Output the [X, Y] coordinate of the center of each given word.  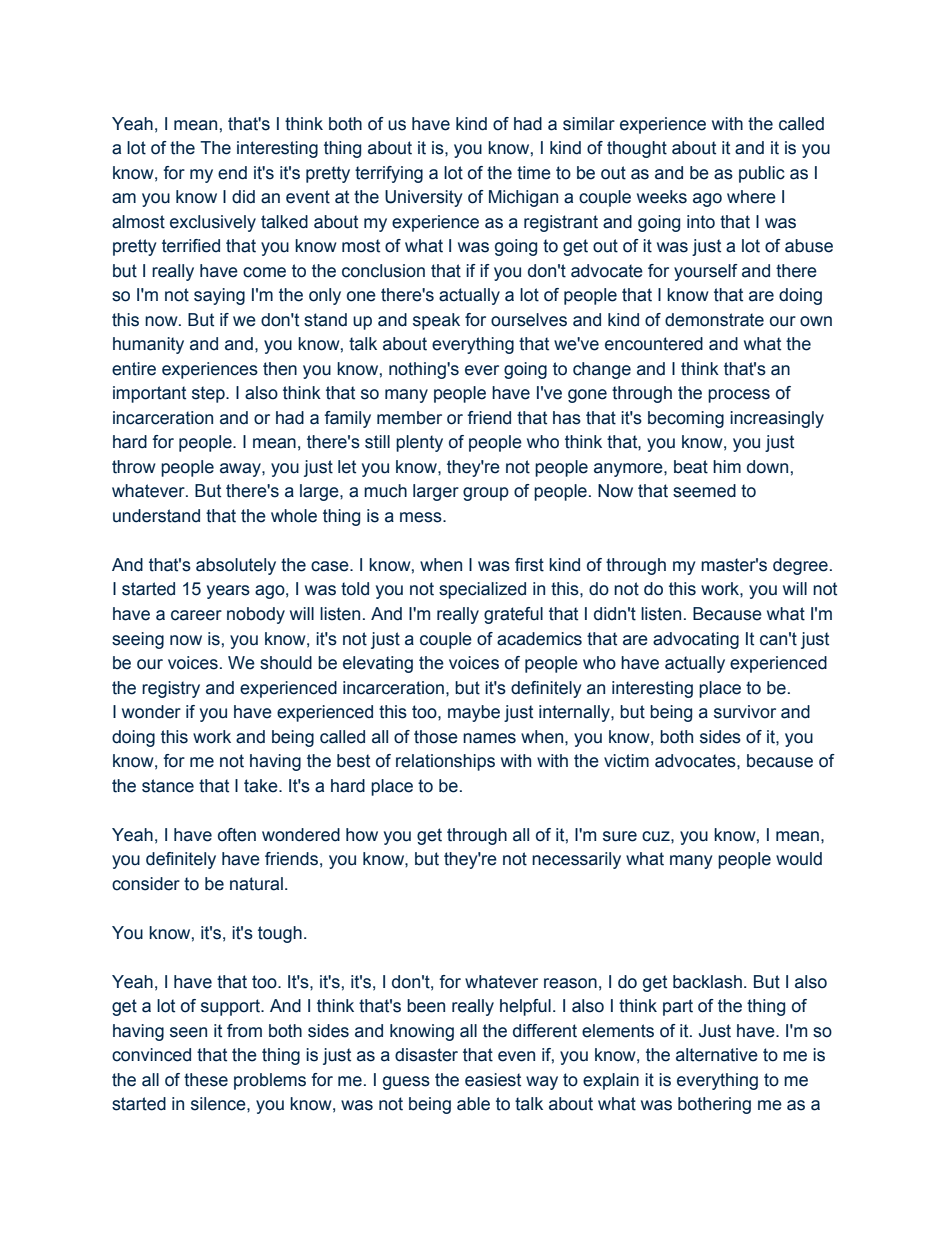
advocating [696, 640]
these [206, 1080]
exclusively [213, 223]
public [762, 174]
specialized [482, 590]
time [534, 173]
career [196, 615]
